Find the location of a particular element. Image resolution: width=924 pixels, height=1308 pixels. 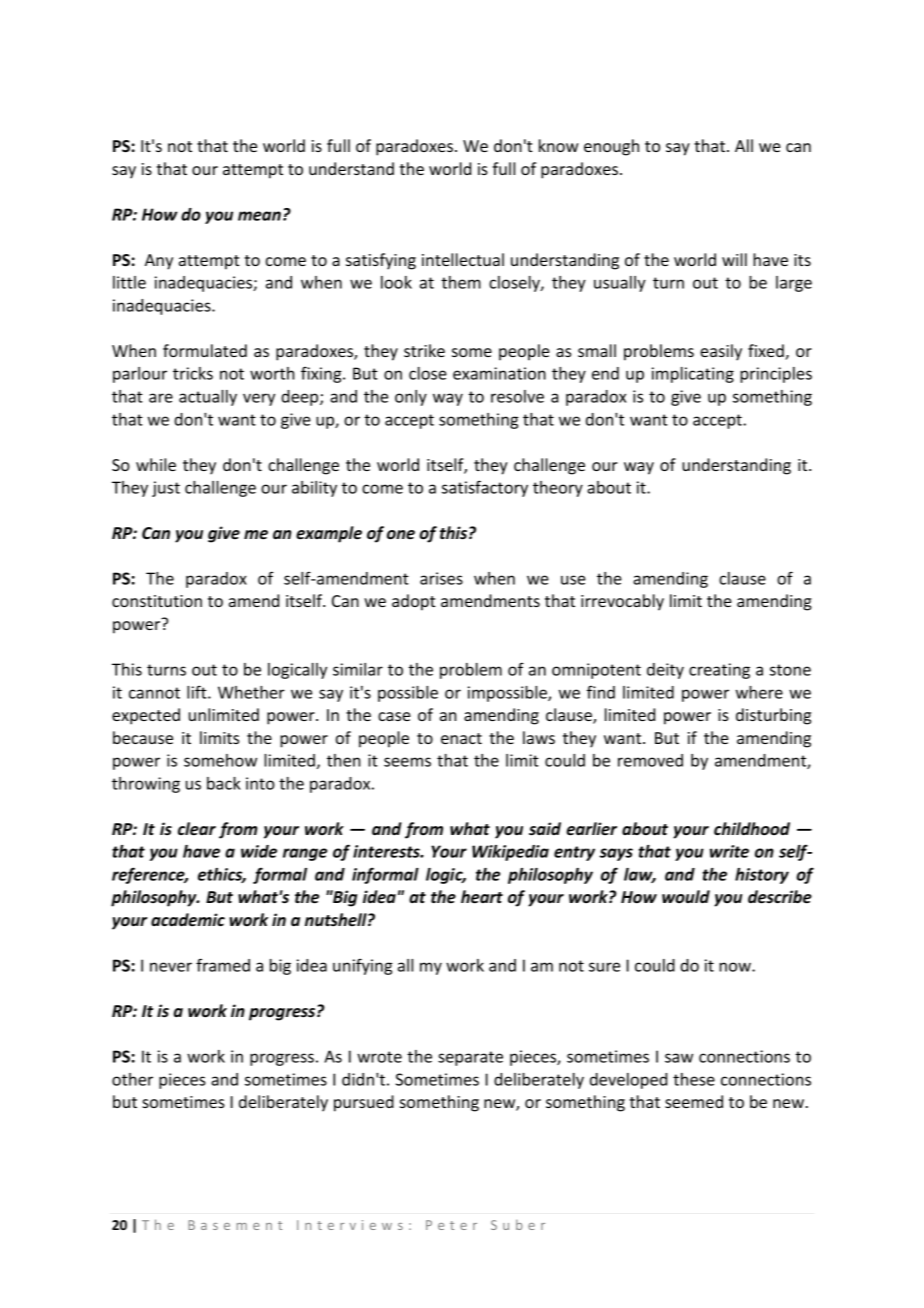

constitution is located at coordinates (157, 601).
